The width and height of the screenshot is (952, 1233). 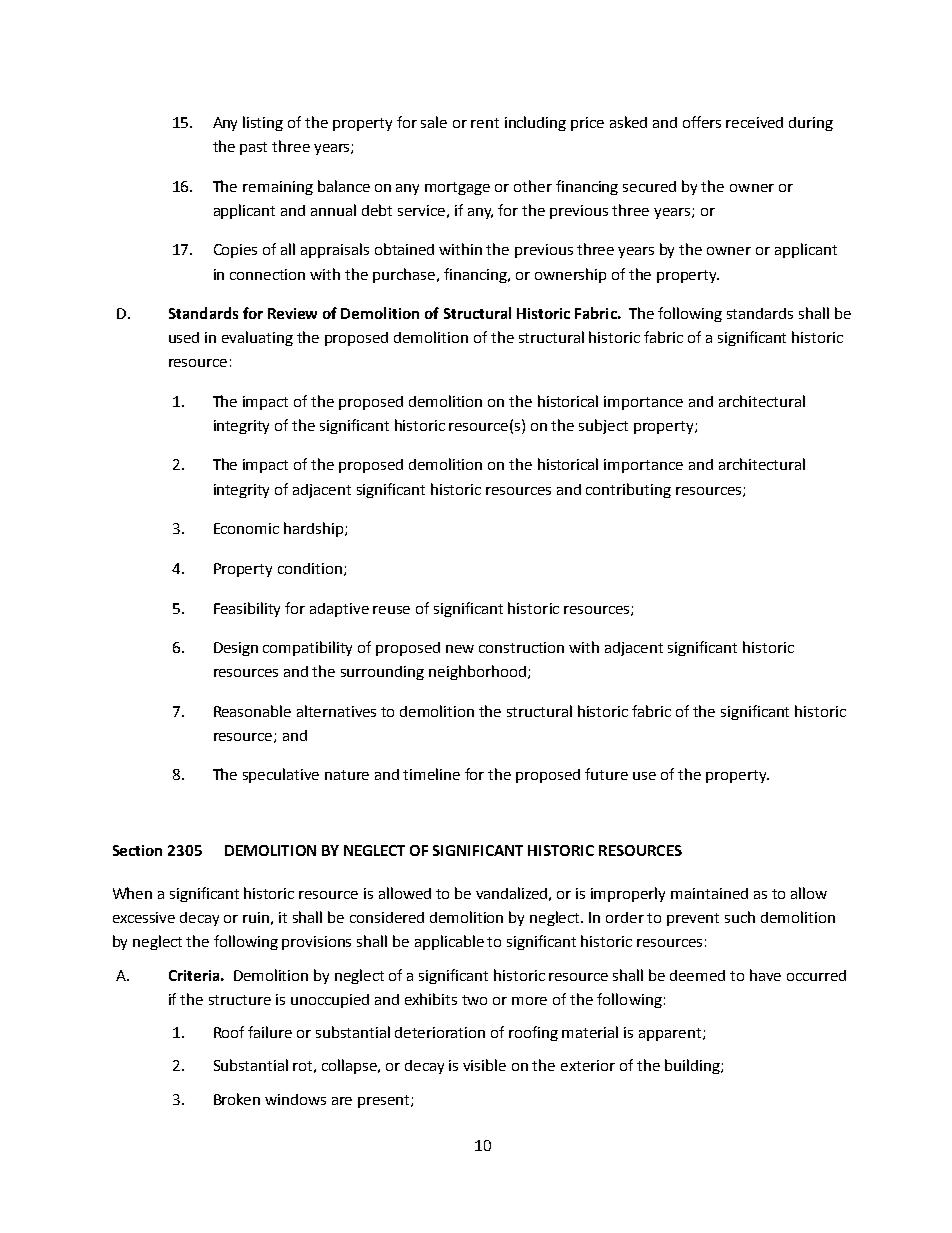 What do you see at coordinates (628, 490) in the screenshot?
I see `contributing` at bounding box center [628, 490].
